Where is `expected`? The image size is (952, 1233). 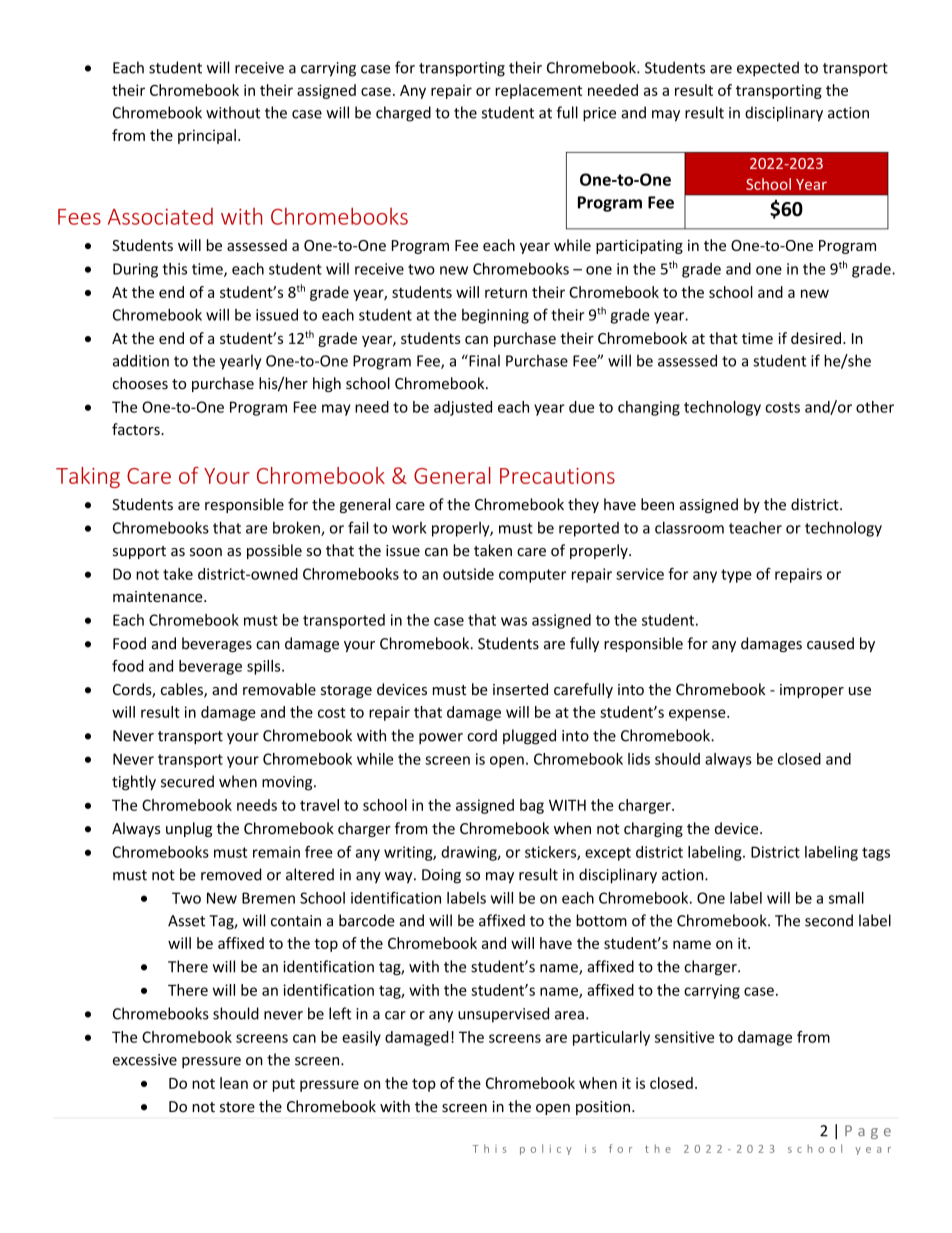
expected is located at coordinates (768, 69).
